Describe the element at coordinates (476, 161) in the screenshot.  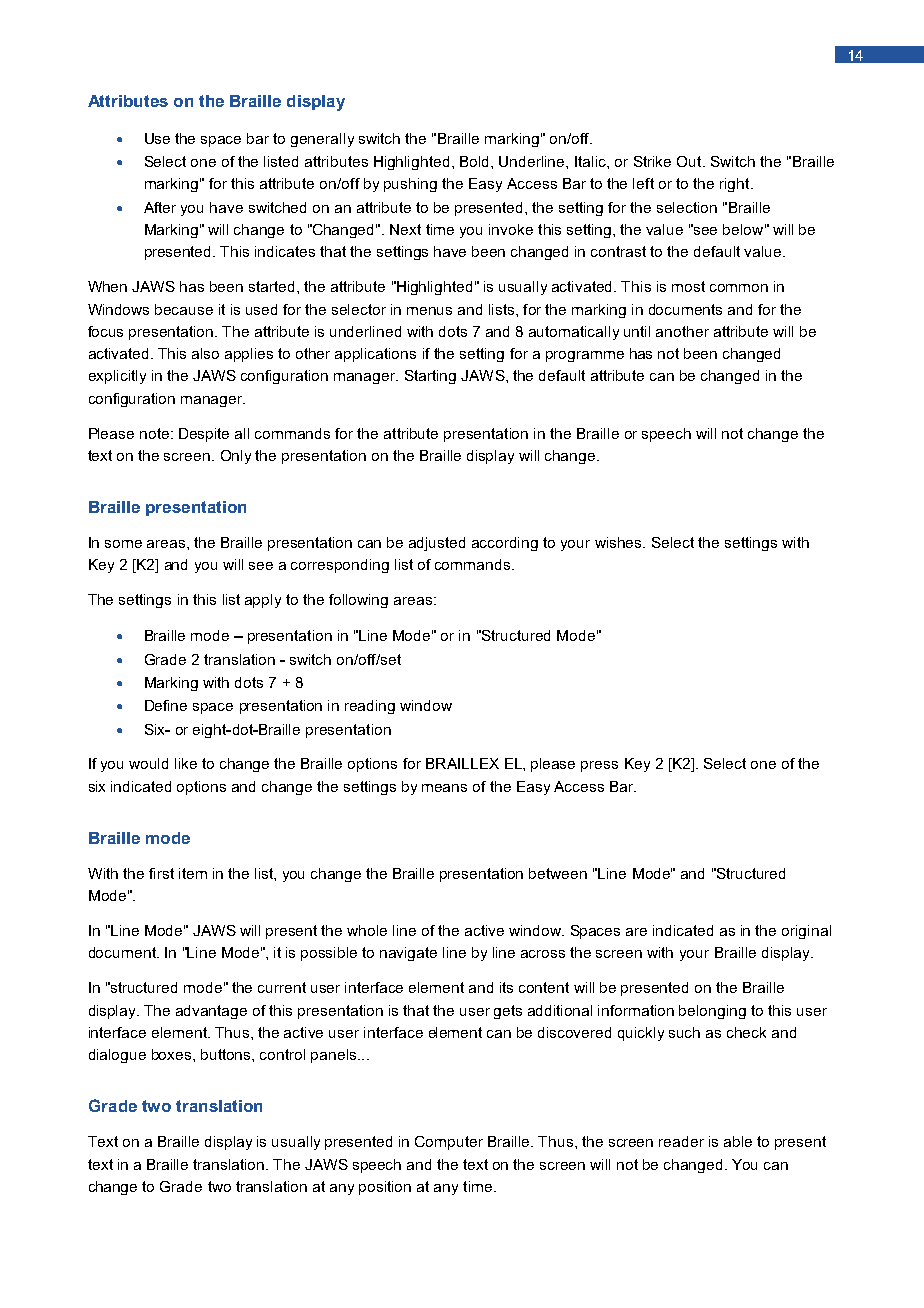
I see `Bold` at that location.
